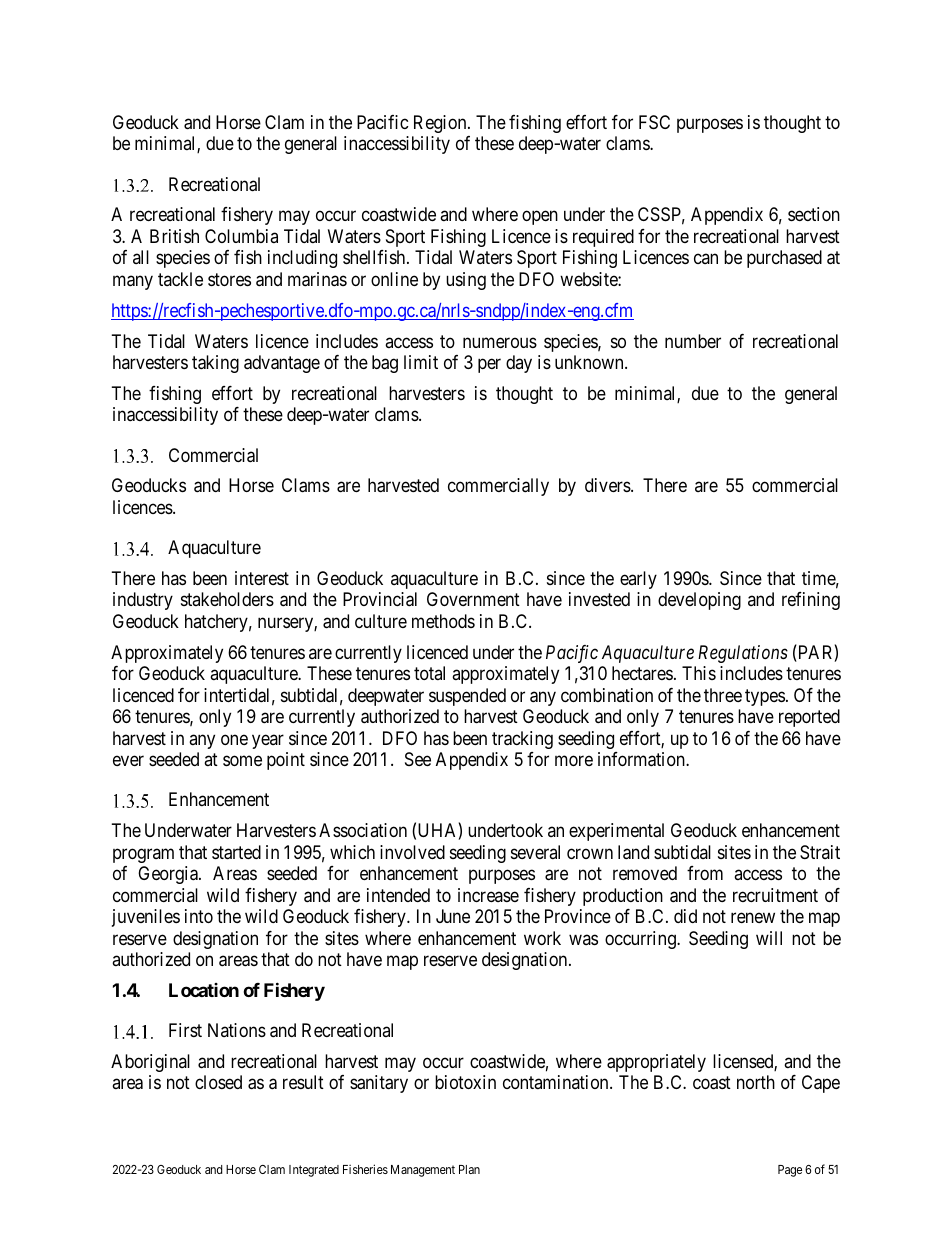  Describe the element at coordinates (654, 122) in the screenshot. I see `FSC` at that location.
